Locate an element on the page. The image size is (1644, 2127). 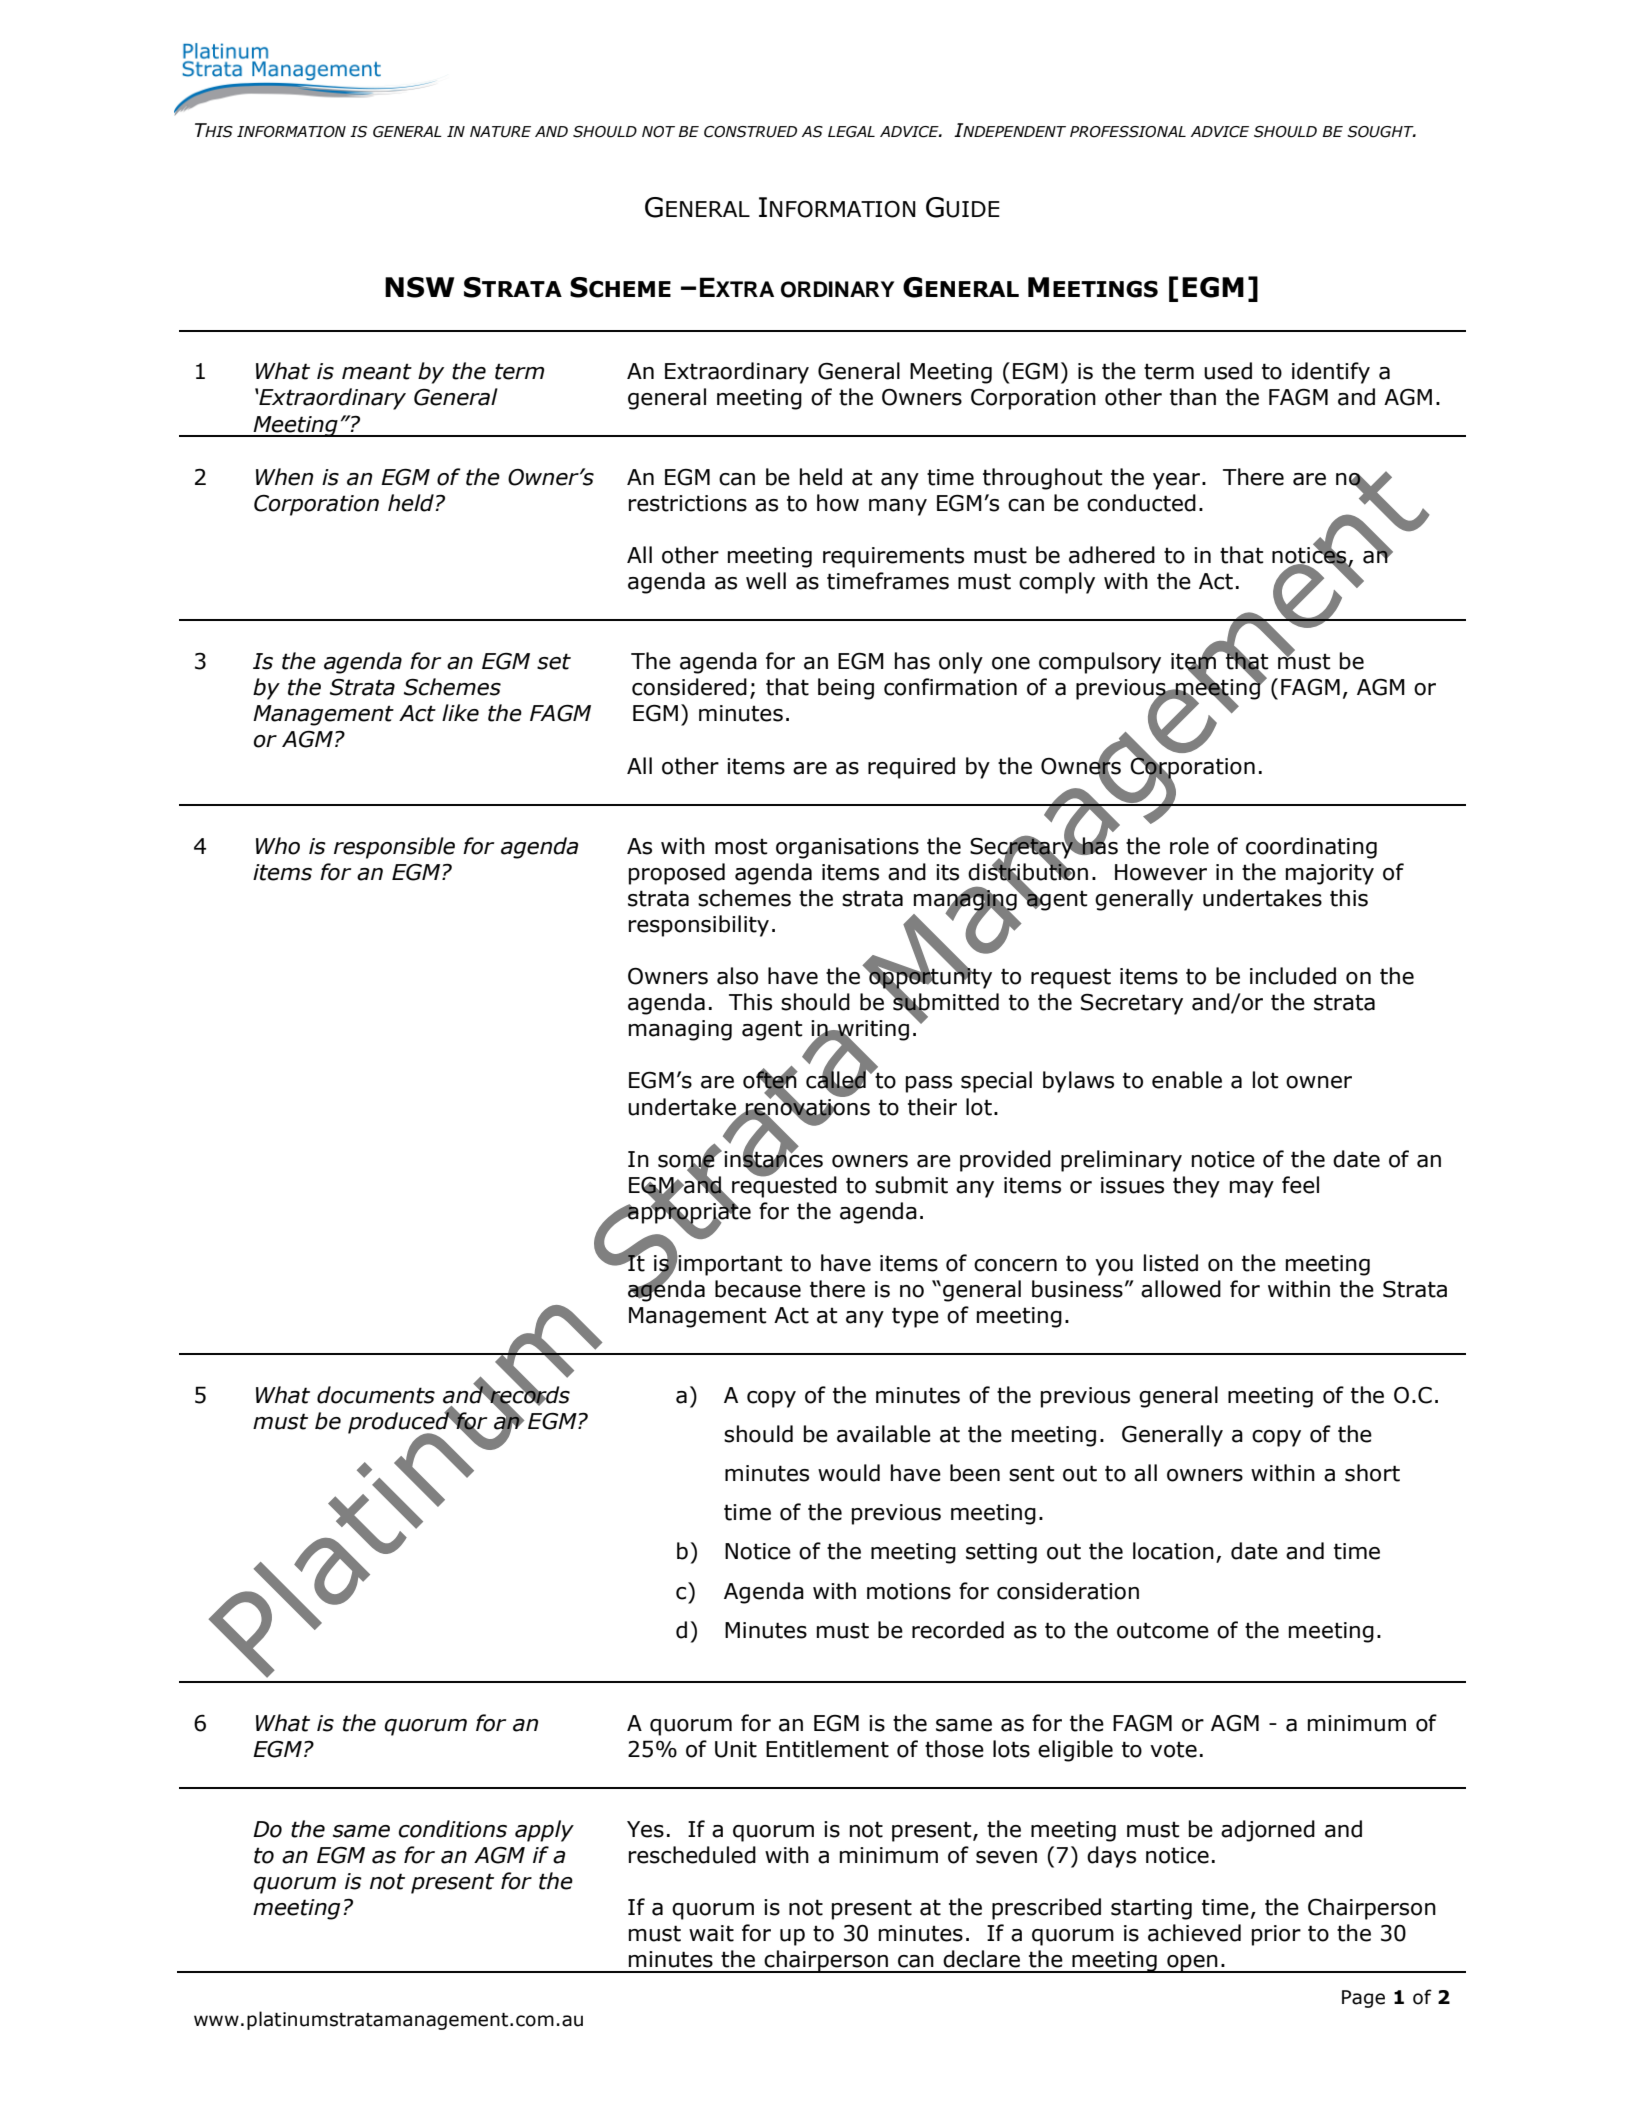
LEGAL is located at coordinates (851, 132).
